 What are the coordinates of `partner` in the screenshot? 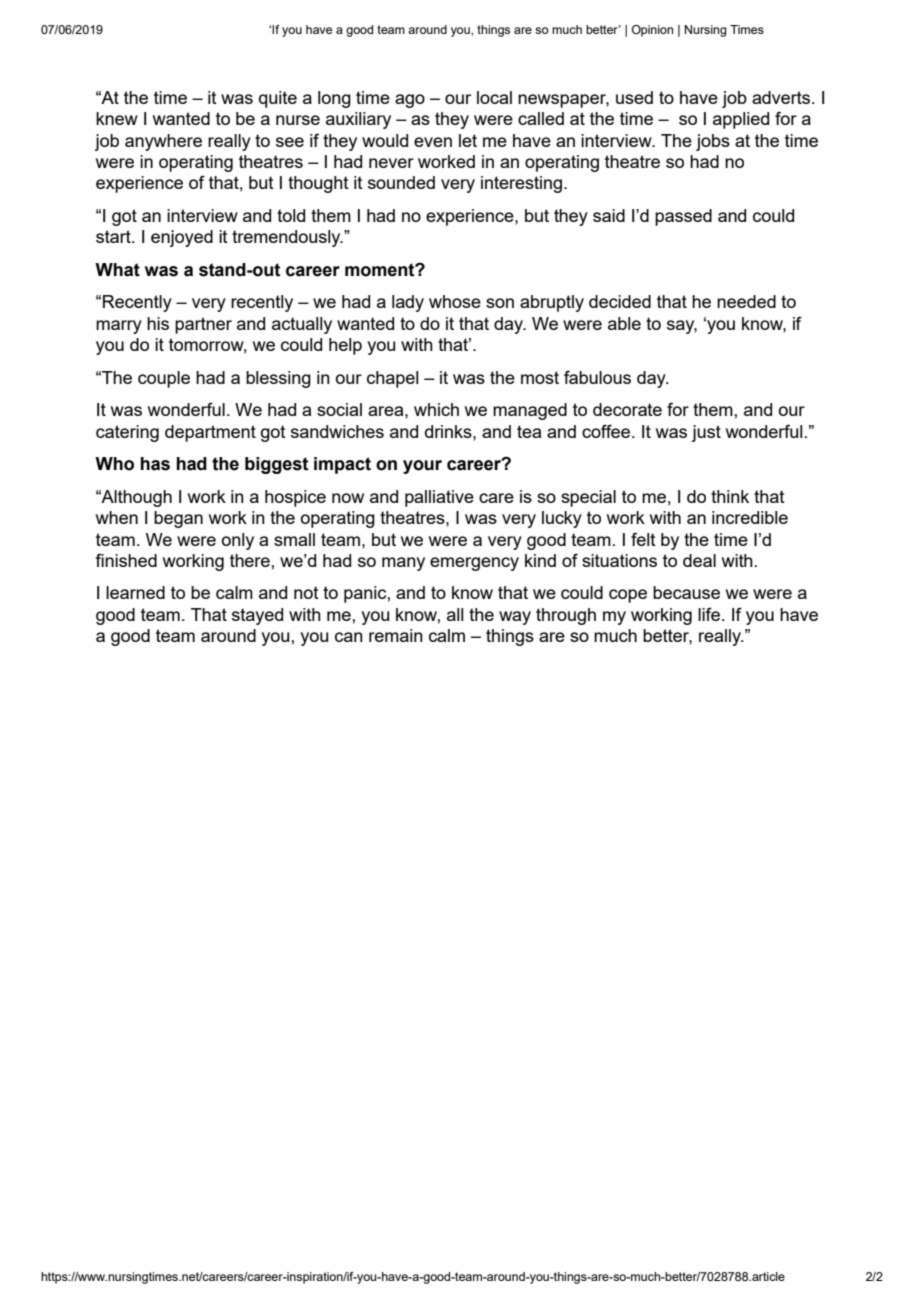 It's located at (203, 325).
